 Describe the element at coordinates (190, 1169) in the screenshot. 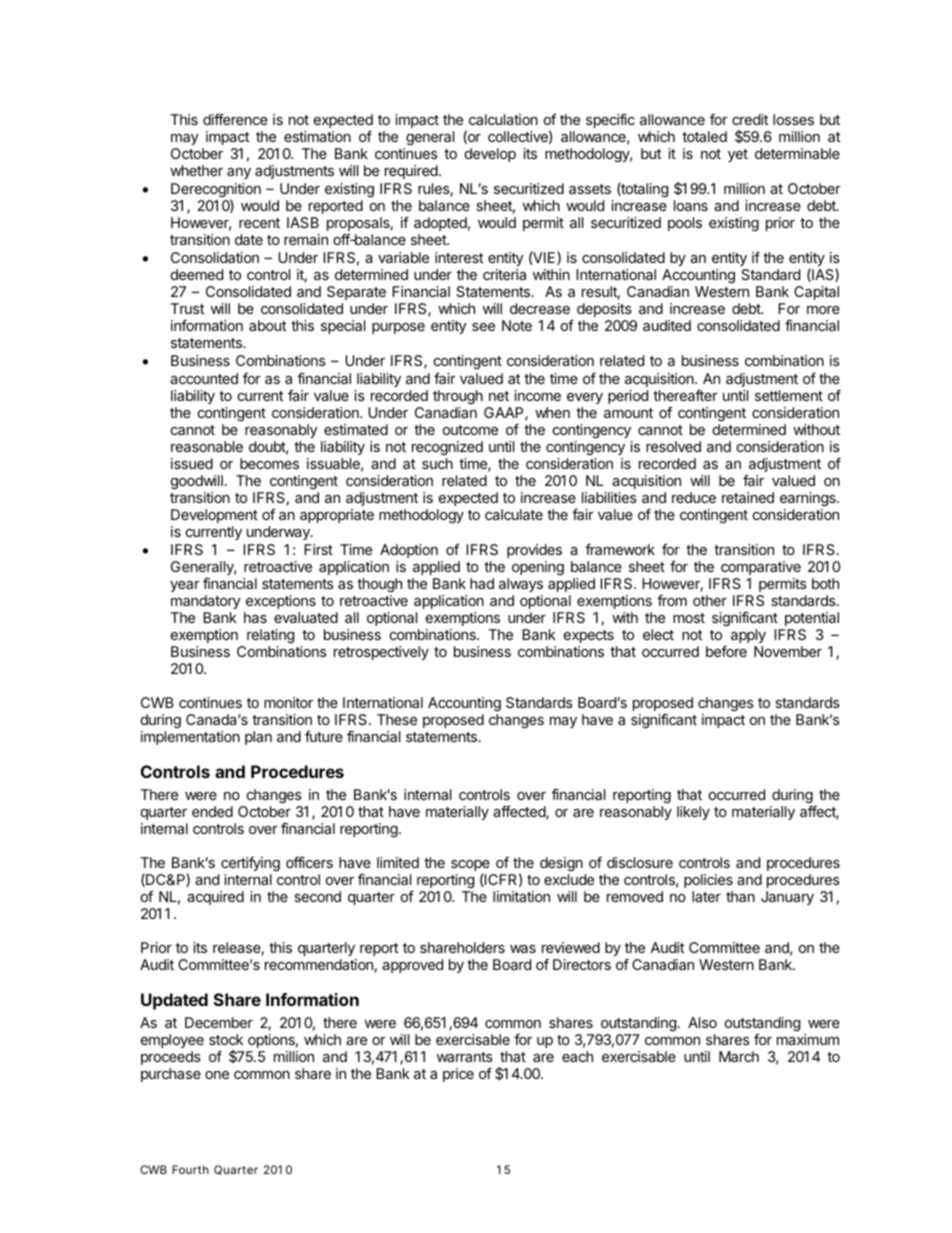

I see `Fourth` at that location.
